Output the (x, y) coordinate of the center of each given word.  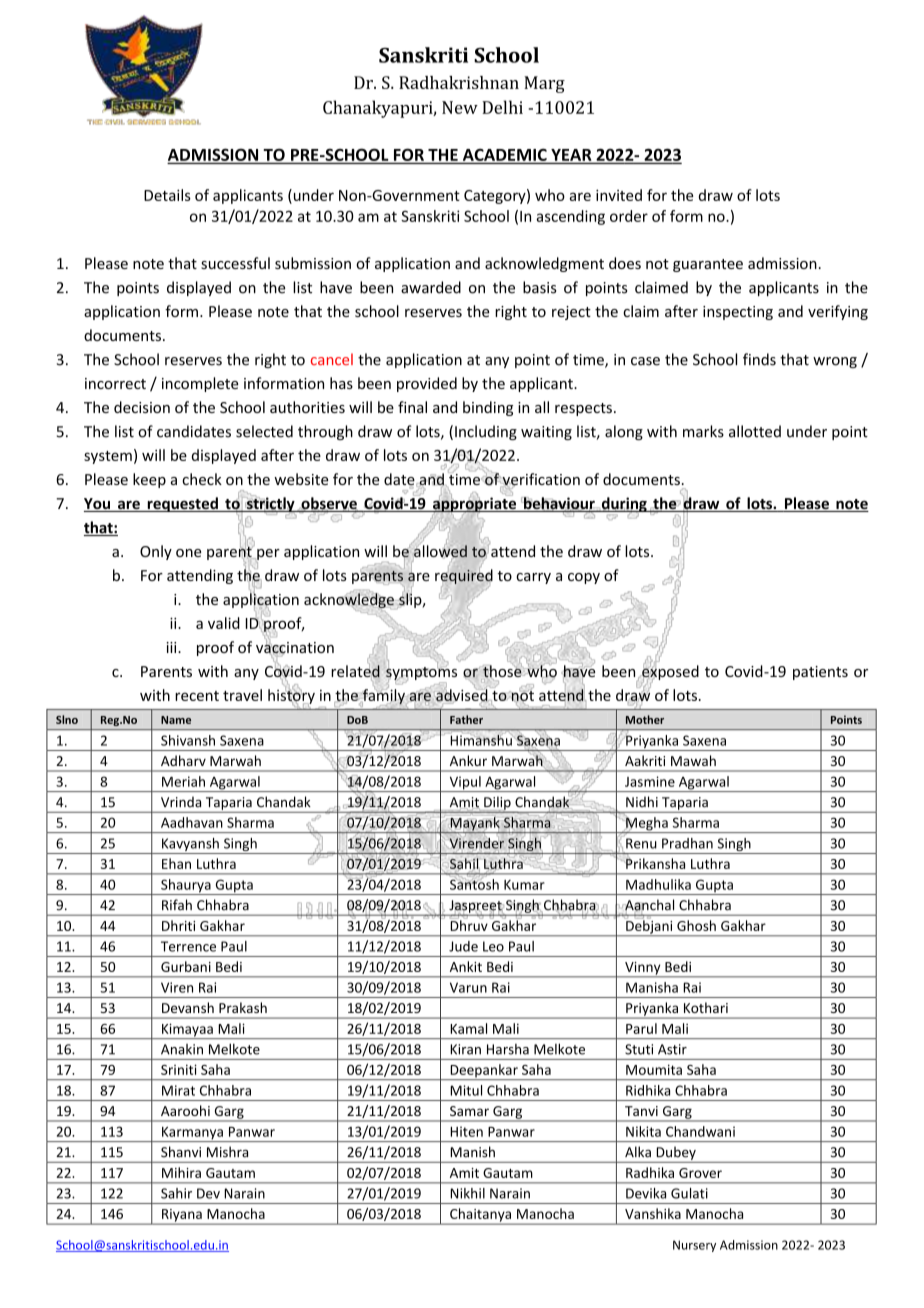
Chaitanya (481, 1216)
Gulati (689, 1193)
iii (172, 647)
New (460, 107)
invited (619, 195)
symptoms (420, 674)
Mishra (227, 1152)
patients (820, 673)
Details (167, 195)
